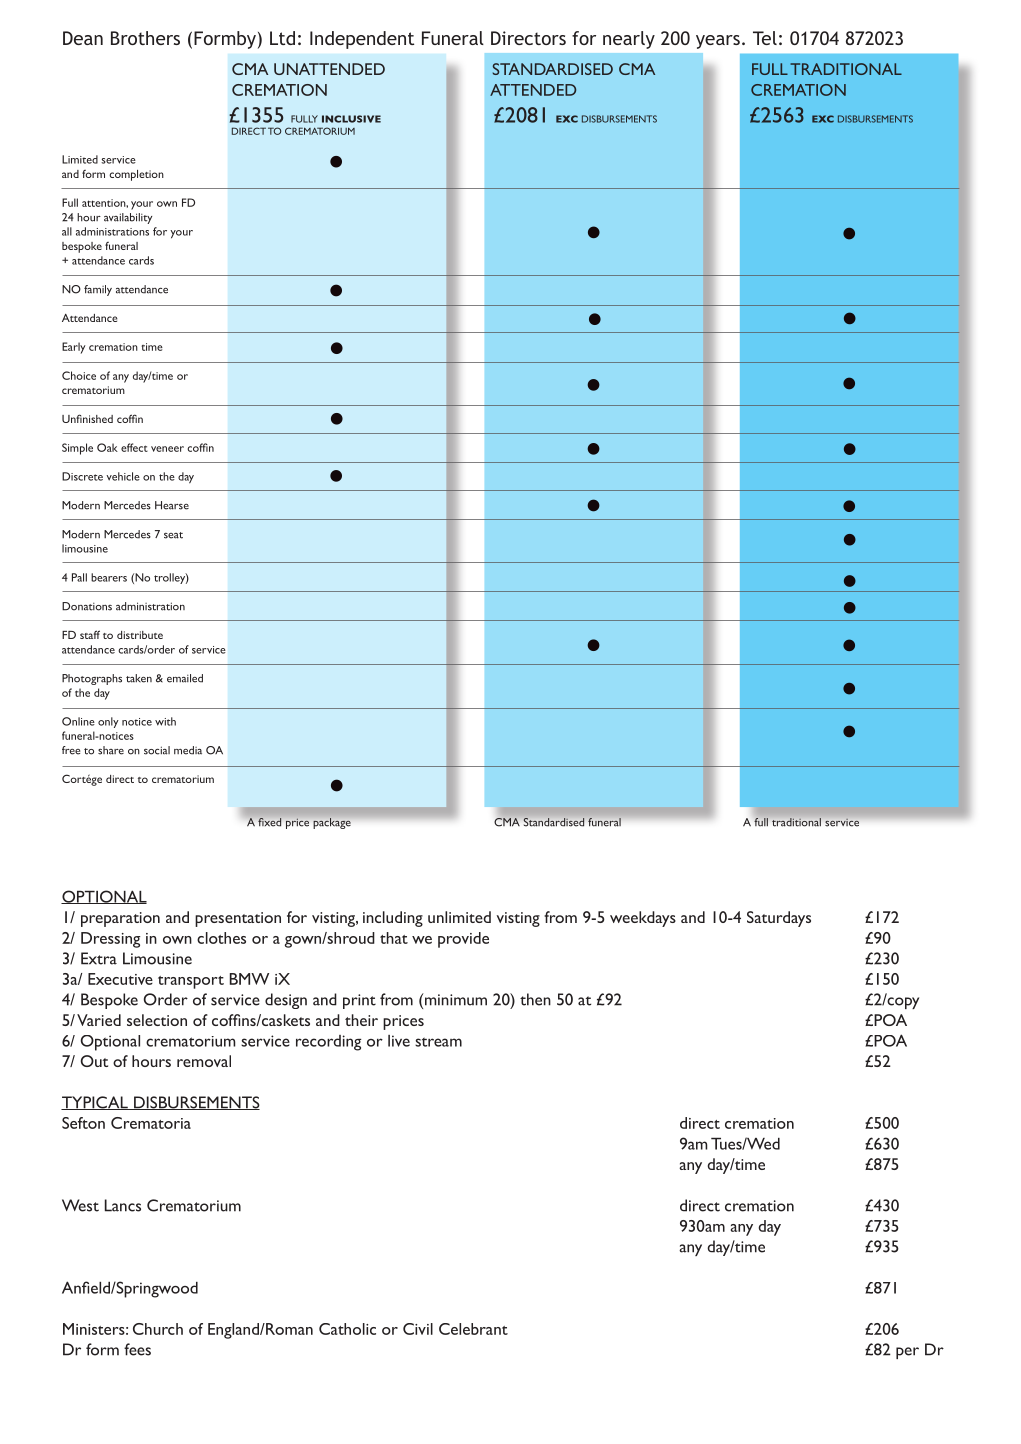 Image resolution: width=1021 pixels, height=1444 pixels. I want to click on then, so click(535, 999).
